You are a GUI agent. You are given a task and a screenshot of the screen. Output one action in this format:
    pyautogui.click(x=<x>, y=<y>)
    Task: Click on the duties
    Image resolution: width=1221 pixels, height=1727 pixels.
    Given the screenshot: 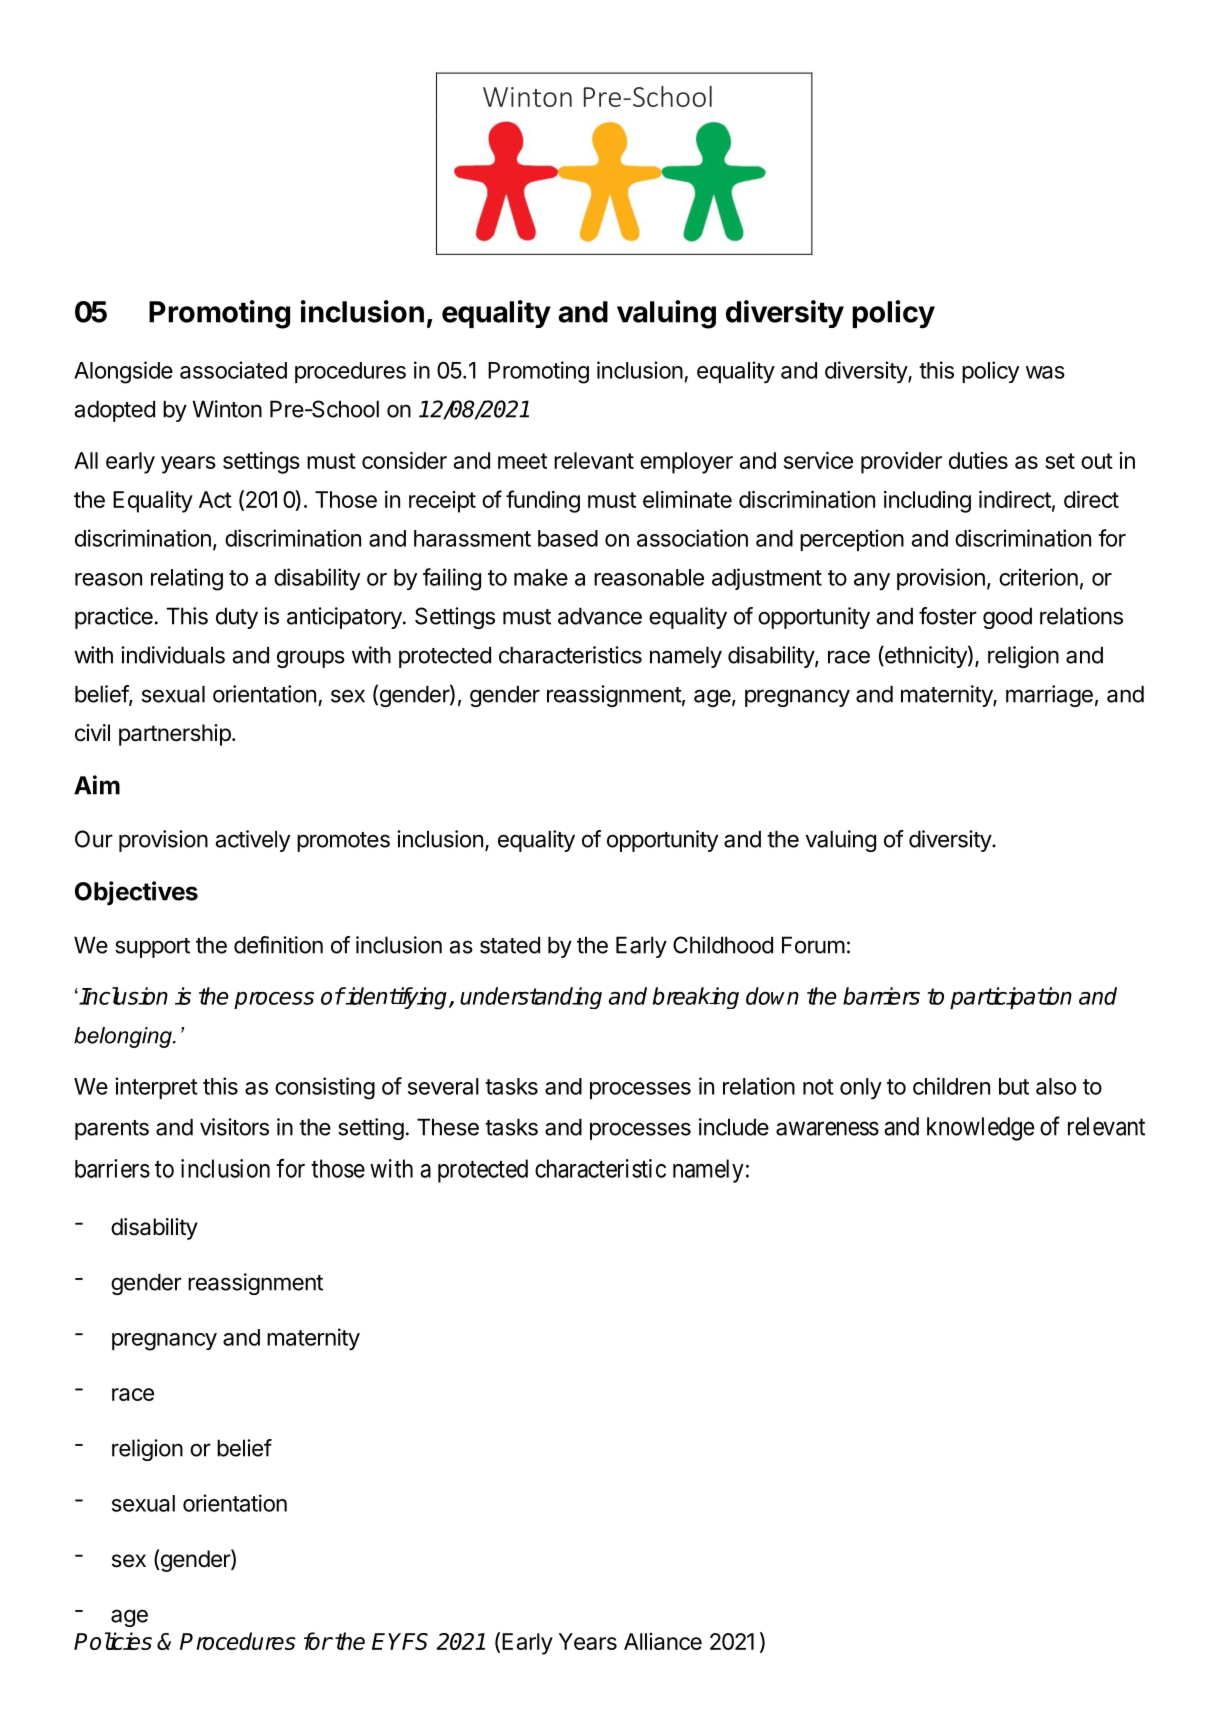 What is the action you would take?
    pyautogui.click(x=978, y=460)
